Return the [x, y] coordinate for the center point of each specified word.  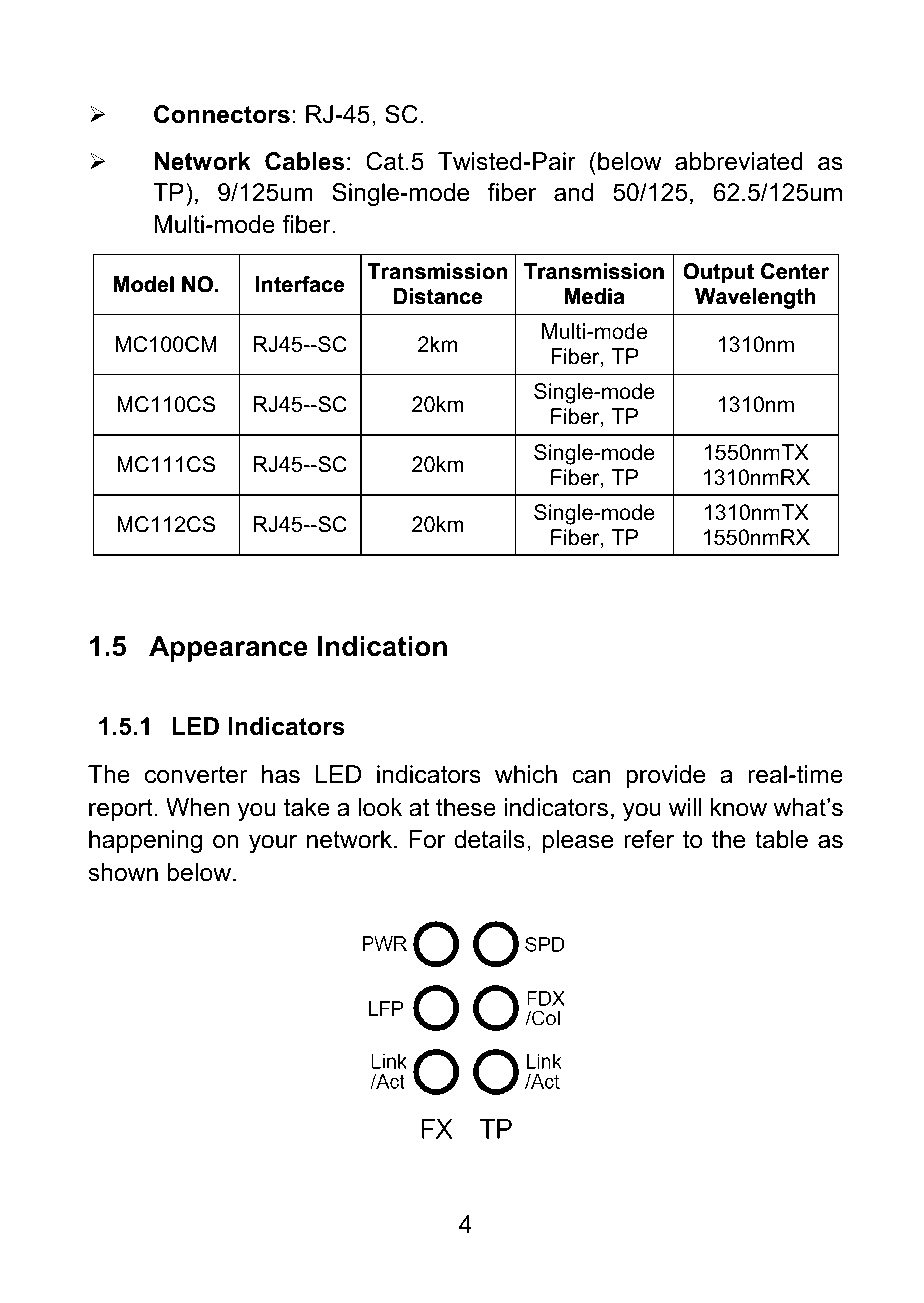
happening [145, 841]
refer [649, 839]
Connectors [222, 114]
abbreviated [739, 161]
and [573, 192]
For [427, 839]
